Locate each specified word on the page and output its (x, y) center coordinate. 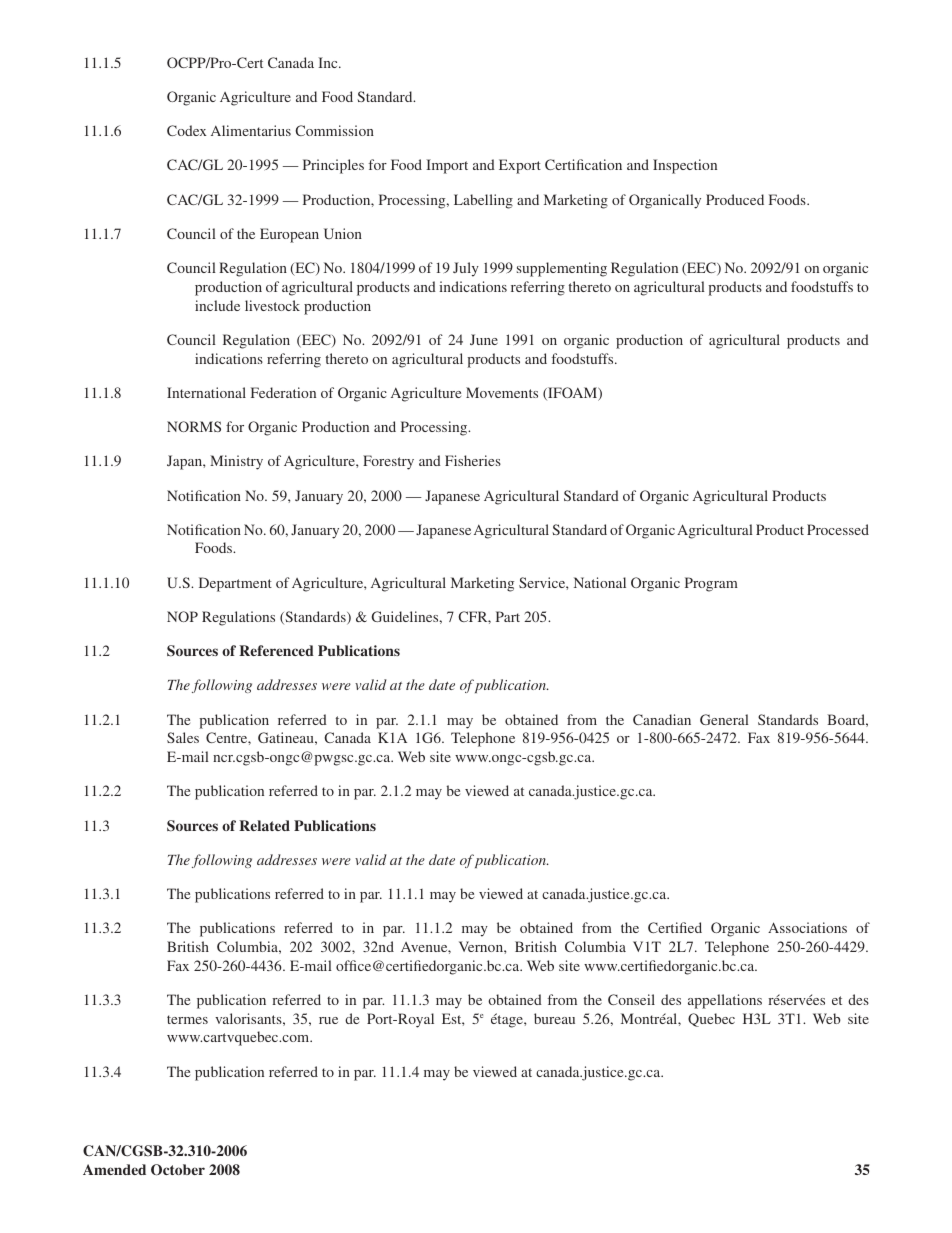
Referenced (276, 650)
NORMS (194, 426)
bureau (554, 1018)
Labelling (483, 201)
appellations (725, 1001)
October (178, 1170)
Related (264, 825)
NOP (182, 616)
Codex (187, 130)
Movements (502, 392)
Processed (838, 529)
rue (328, 1020)
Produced (735, 199)
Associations (807, 927)
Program (711, 584)
